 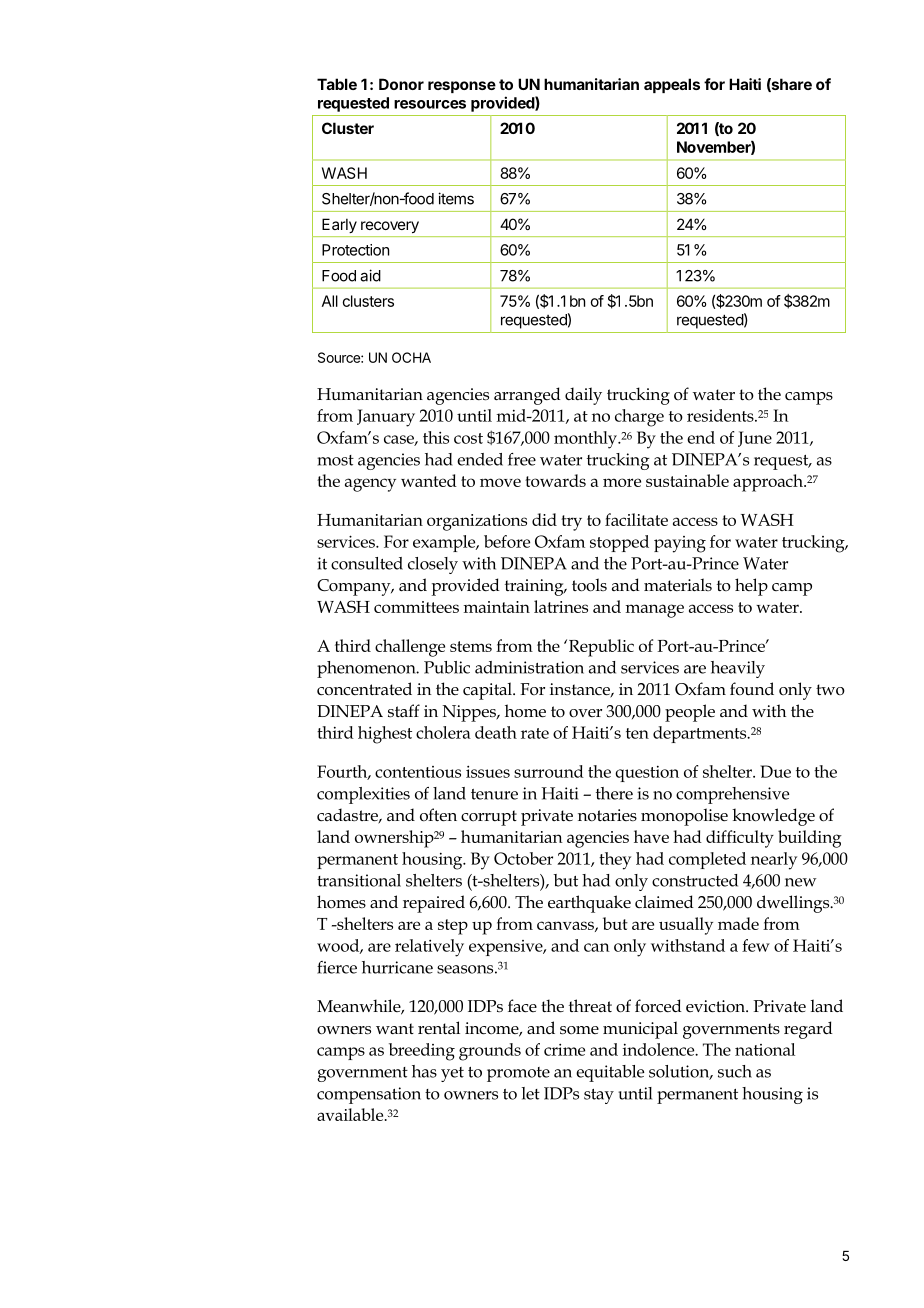 What do you see at coordinates (416, 607) in the document?
I see `committees` at bounding box center [416, 607].
